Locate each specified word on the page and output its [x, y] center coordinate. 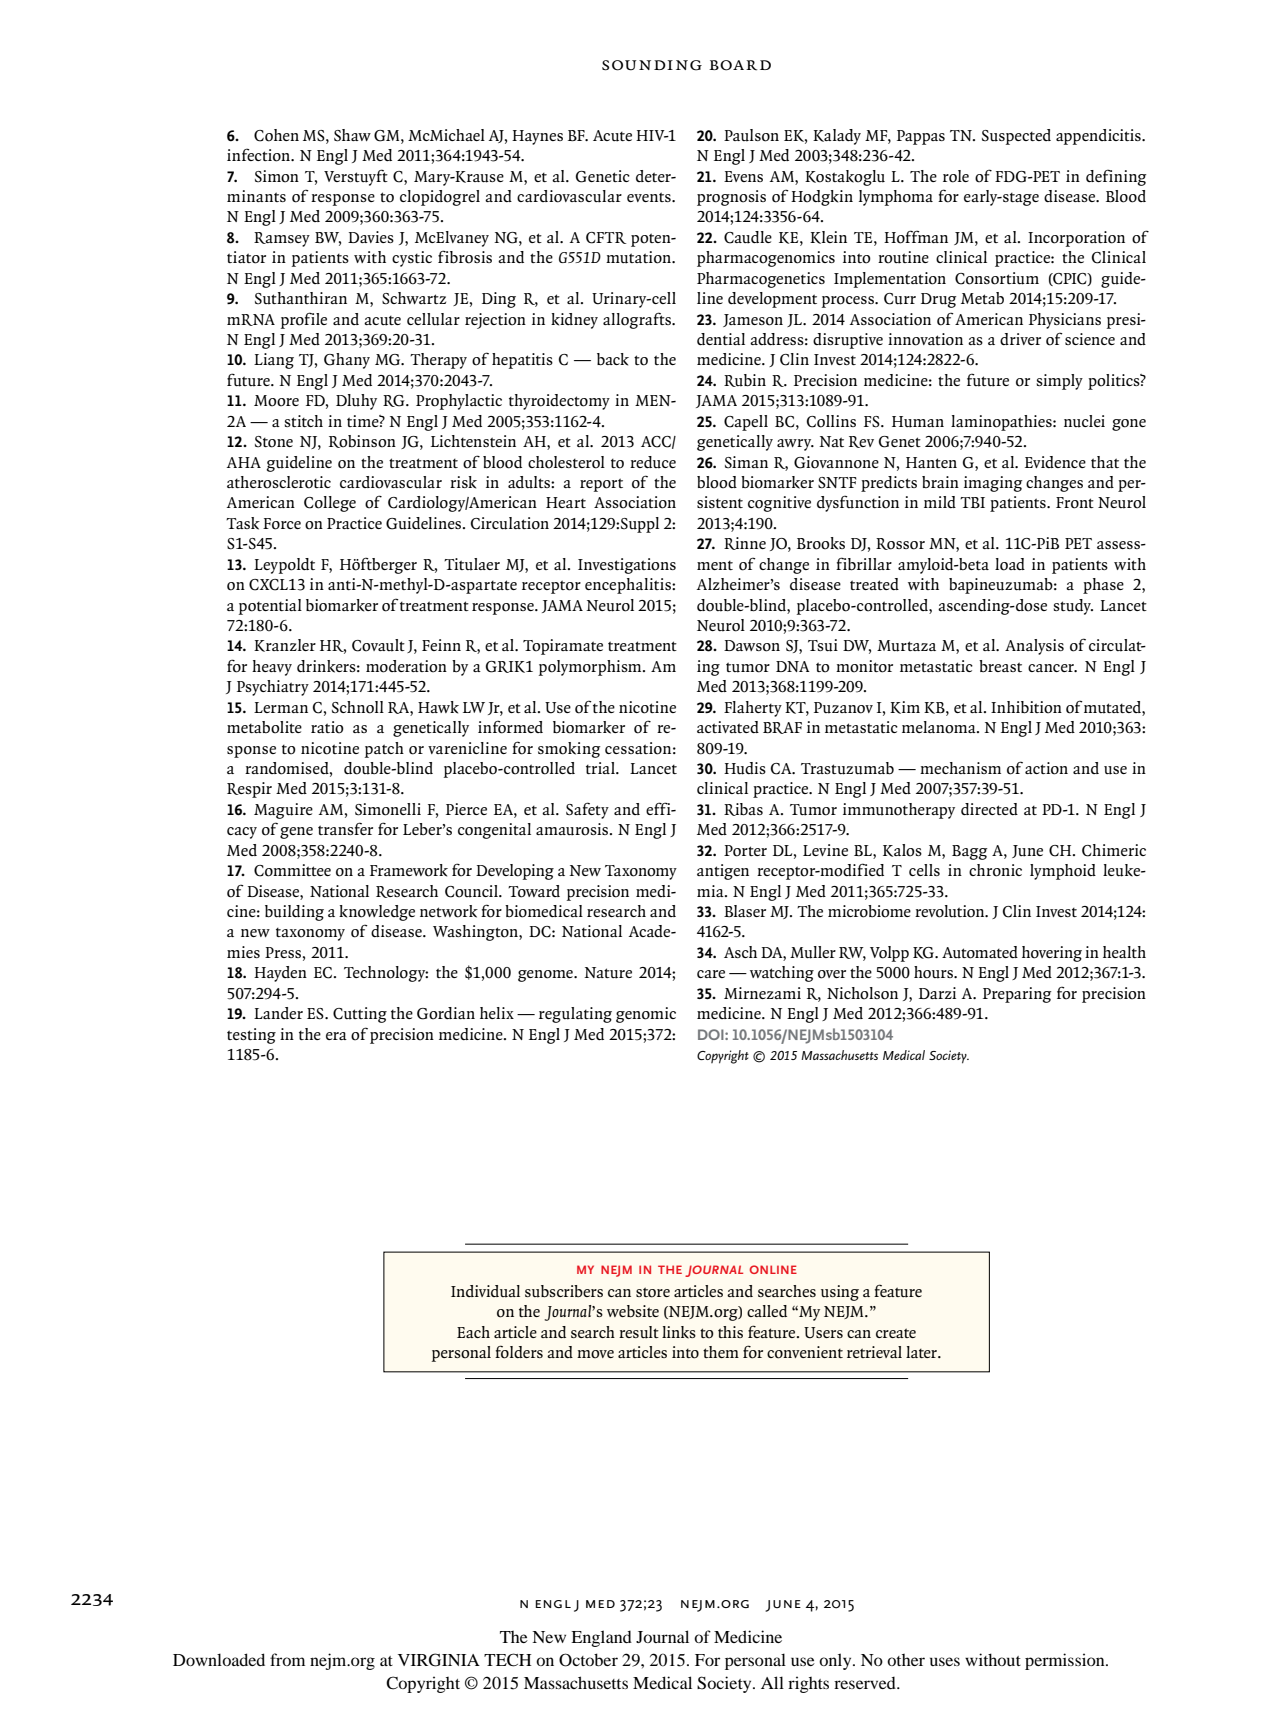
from [287, 1659]
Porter [745, 851]
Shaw [352, 135]
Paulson [751, 135]
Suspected [1016, 137]
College [330, 504]
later [922, 1352]
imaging [993, 484]
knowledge [377, 913]
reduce [653, 462]
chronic [995, 870]
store [653, 1292]
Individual [485, 1291]
